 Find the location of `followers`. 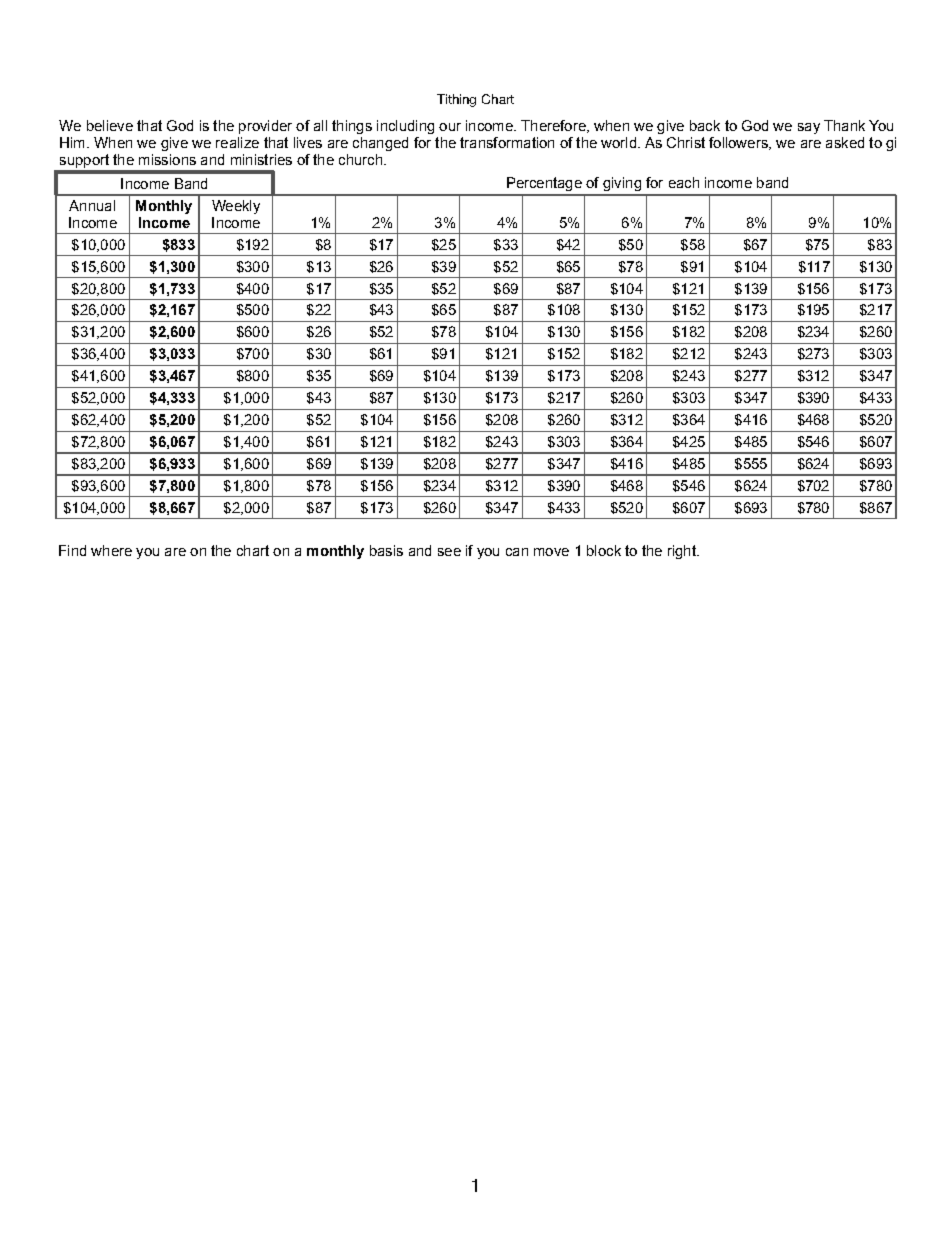

followers is located at coordinates (739, 143).
